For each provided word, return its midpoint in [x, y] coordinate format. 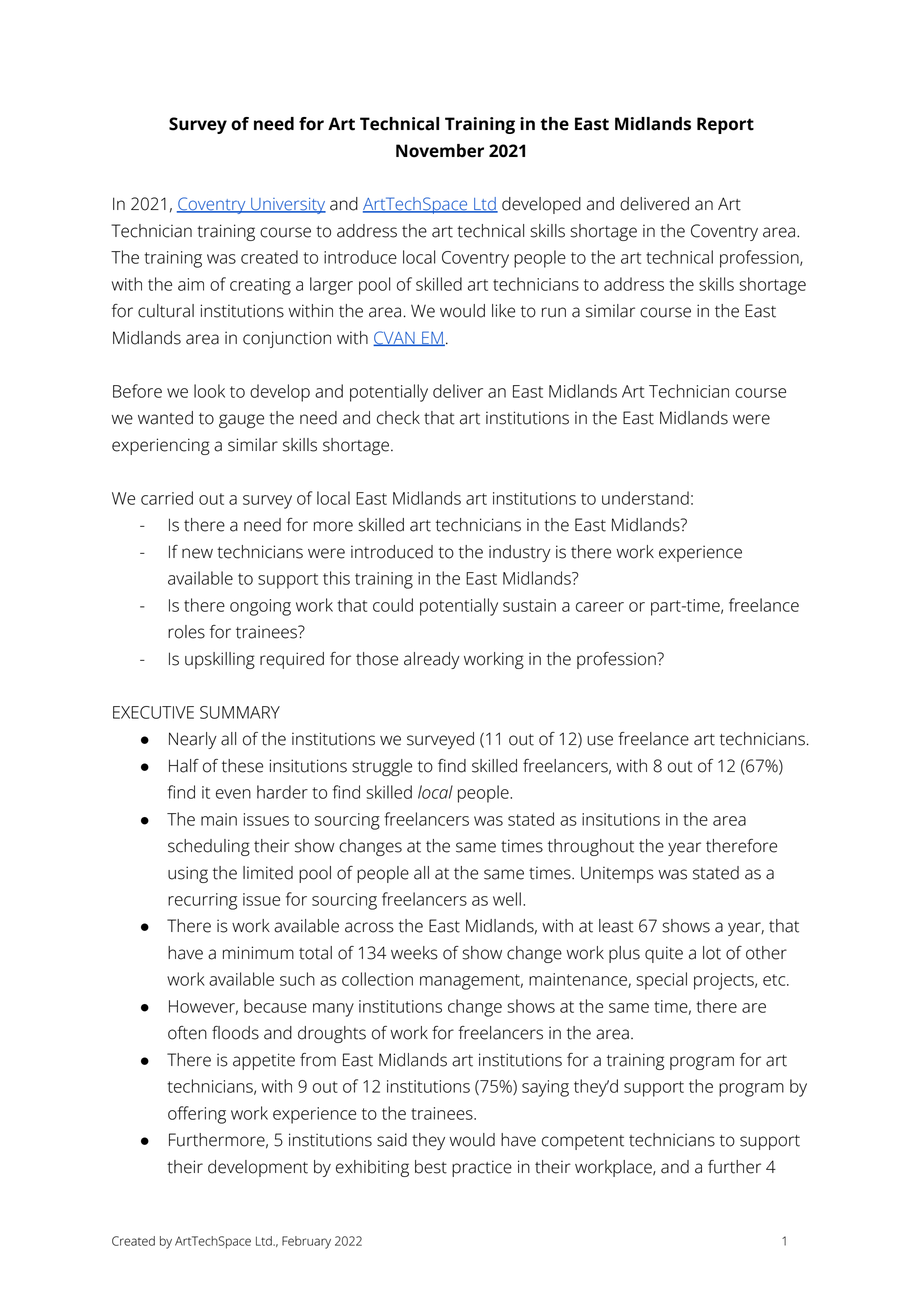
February [306, 1242]
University [287, 206]
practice [482, 1168]
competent [583, 1142]
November [440, 151]
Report [725, 125]
